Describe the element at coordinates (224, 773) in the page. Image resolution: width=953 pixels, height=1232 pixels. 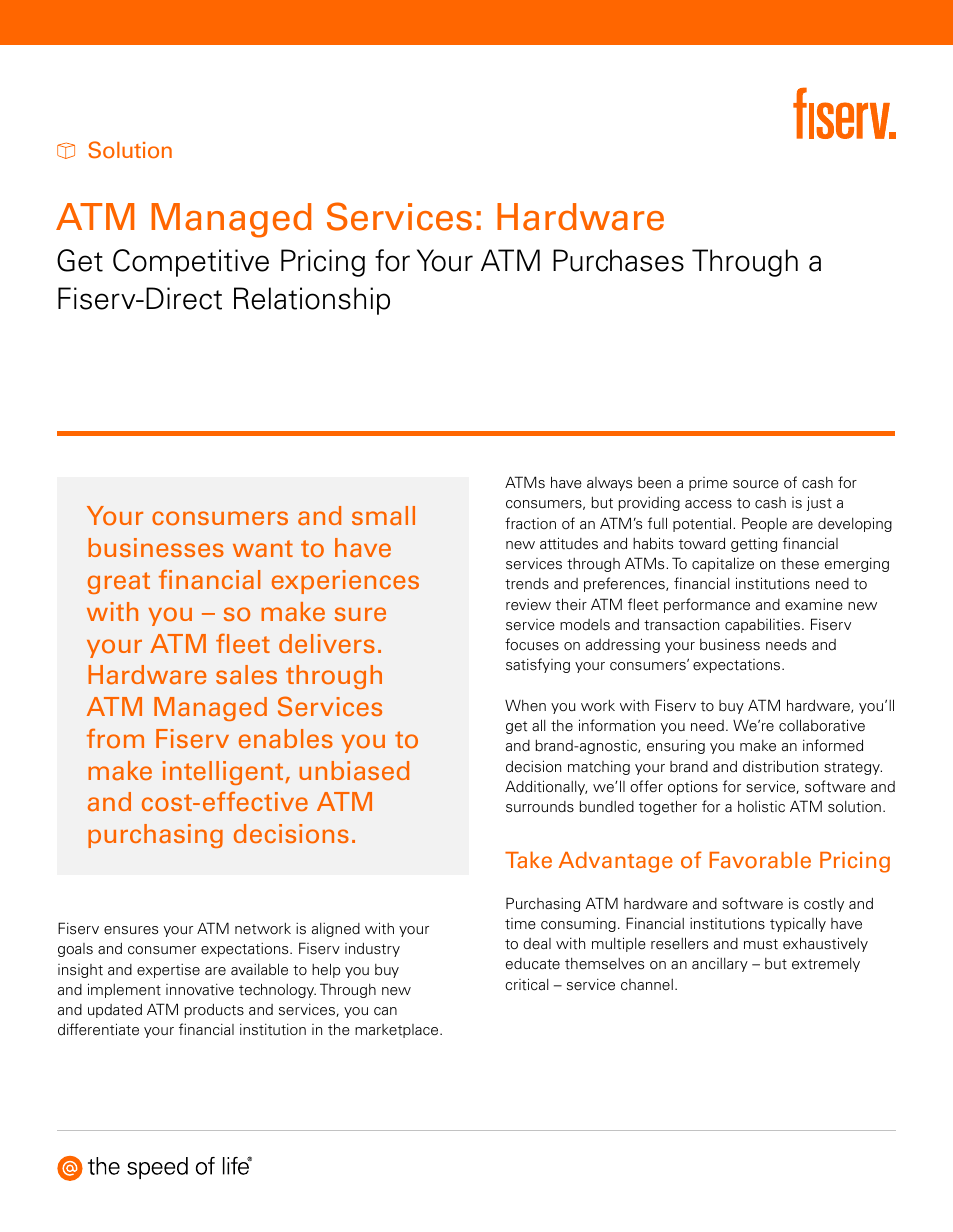
I see `intelligent` at that location.
